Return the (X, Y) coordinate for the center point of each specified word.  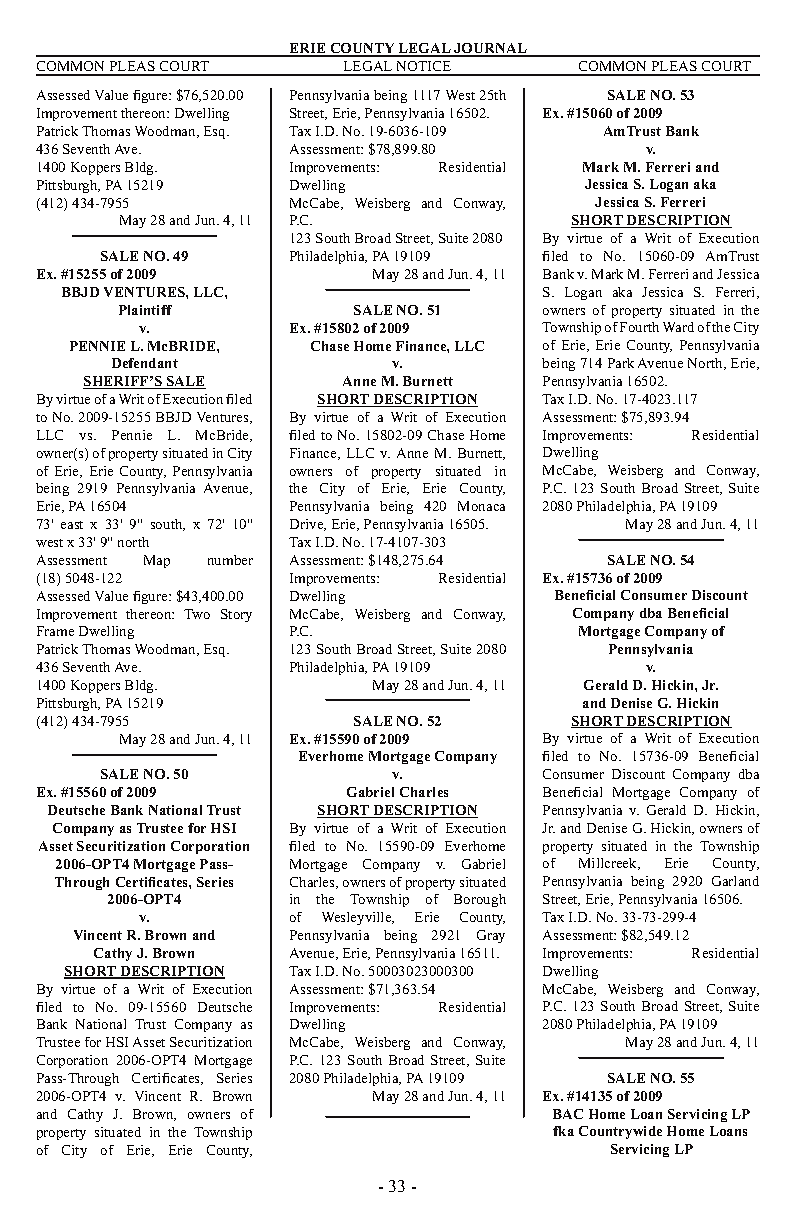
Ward (678, 327)
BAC (568, 1114)
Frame (55, 631)
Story (236, 615)
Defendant (145, 363)
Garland (735, 881)
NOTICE (424, 68)
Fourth (639, 327)
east (72, 525)
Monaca (481, 506)
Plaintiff (145, 310)
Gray (491, 936)
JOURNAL (490, 50)
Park (621, 363)
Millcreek (609, 864)
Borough (480, 900)
